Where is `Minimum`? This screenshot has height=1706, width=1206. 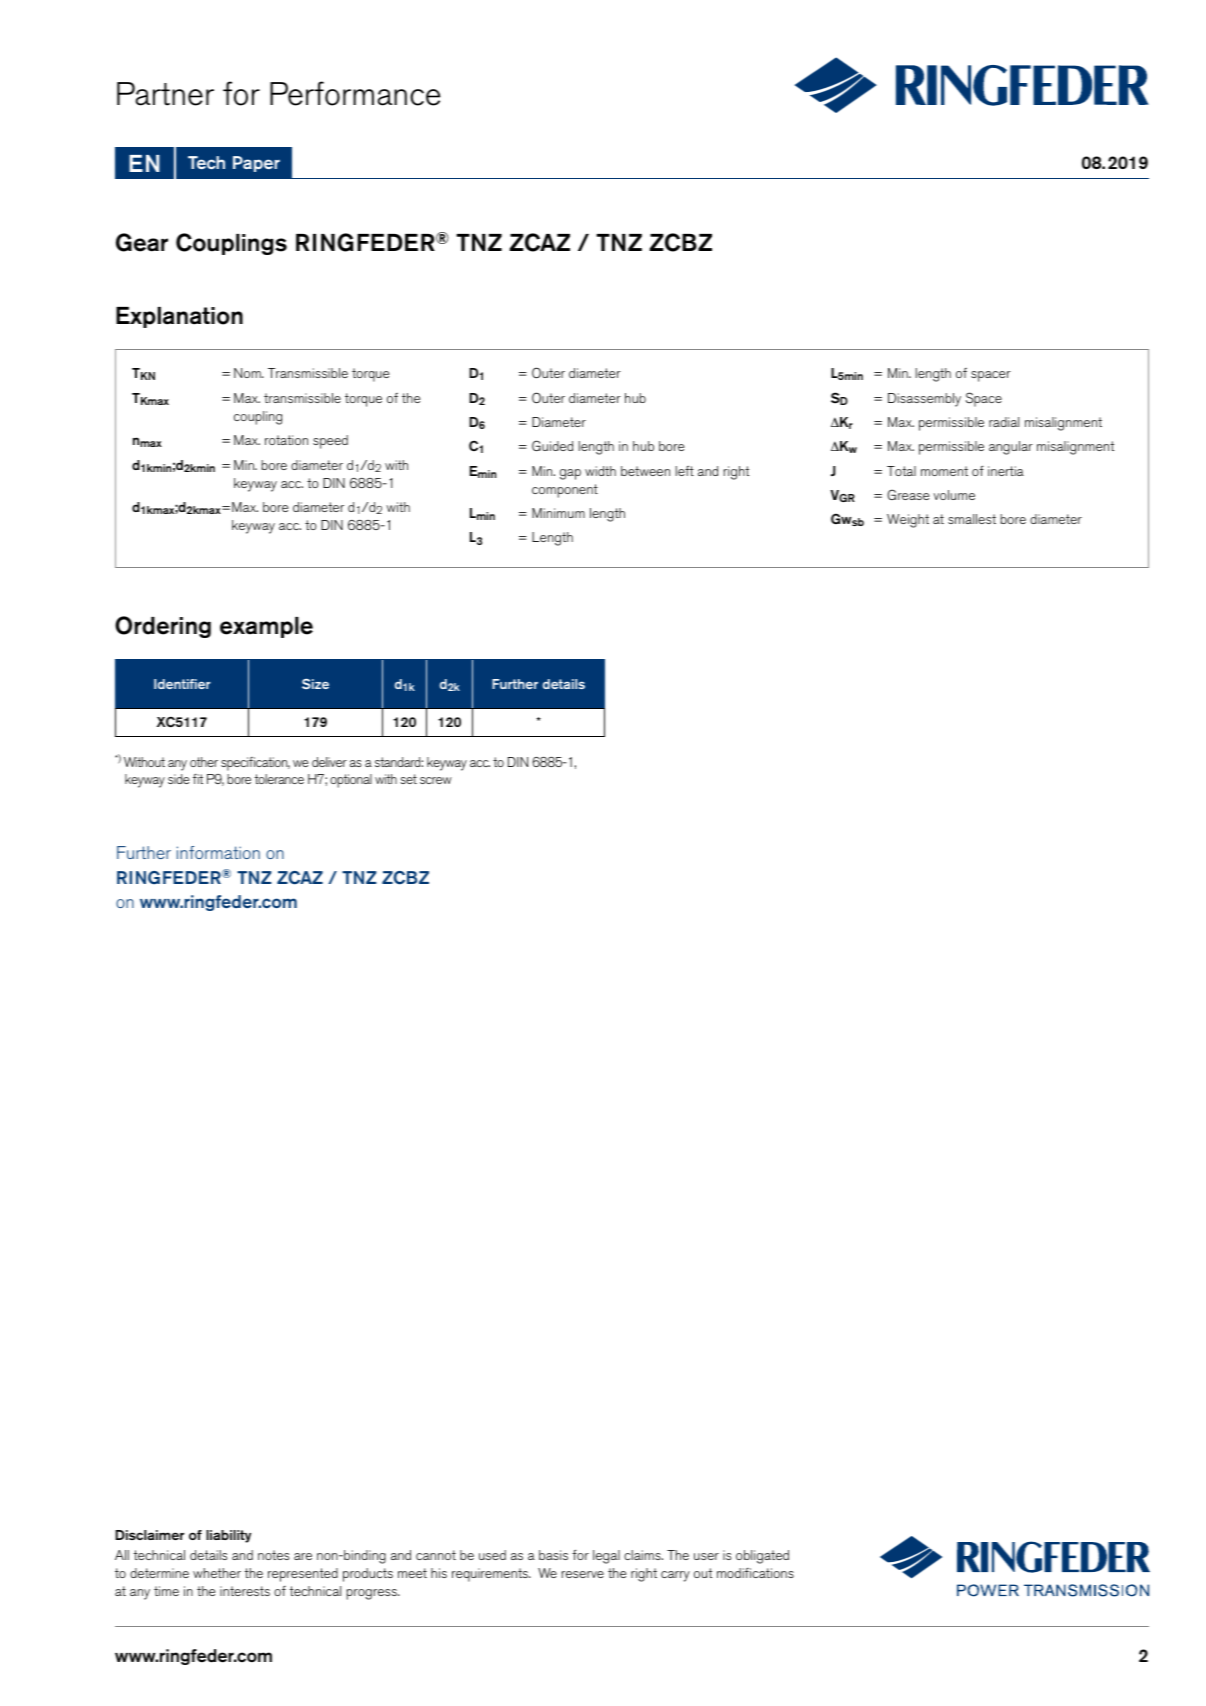 Minimum is located at coordinates (558, 513).
